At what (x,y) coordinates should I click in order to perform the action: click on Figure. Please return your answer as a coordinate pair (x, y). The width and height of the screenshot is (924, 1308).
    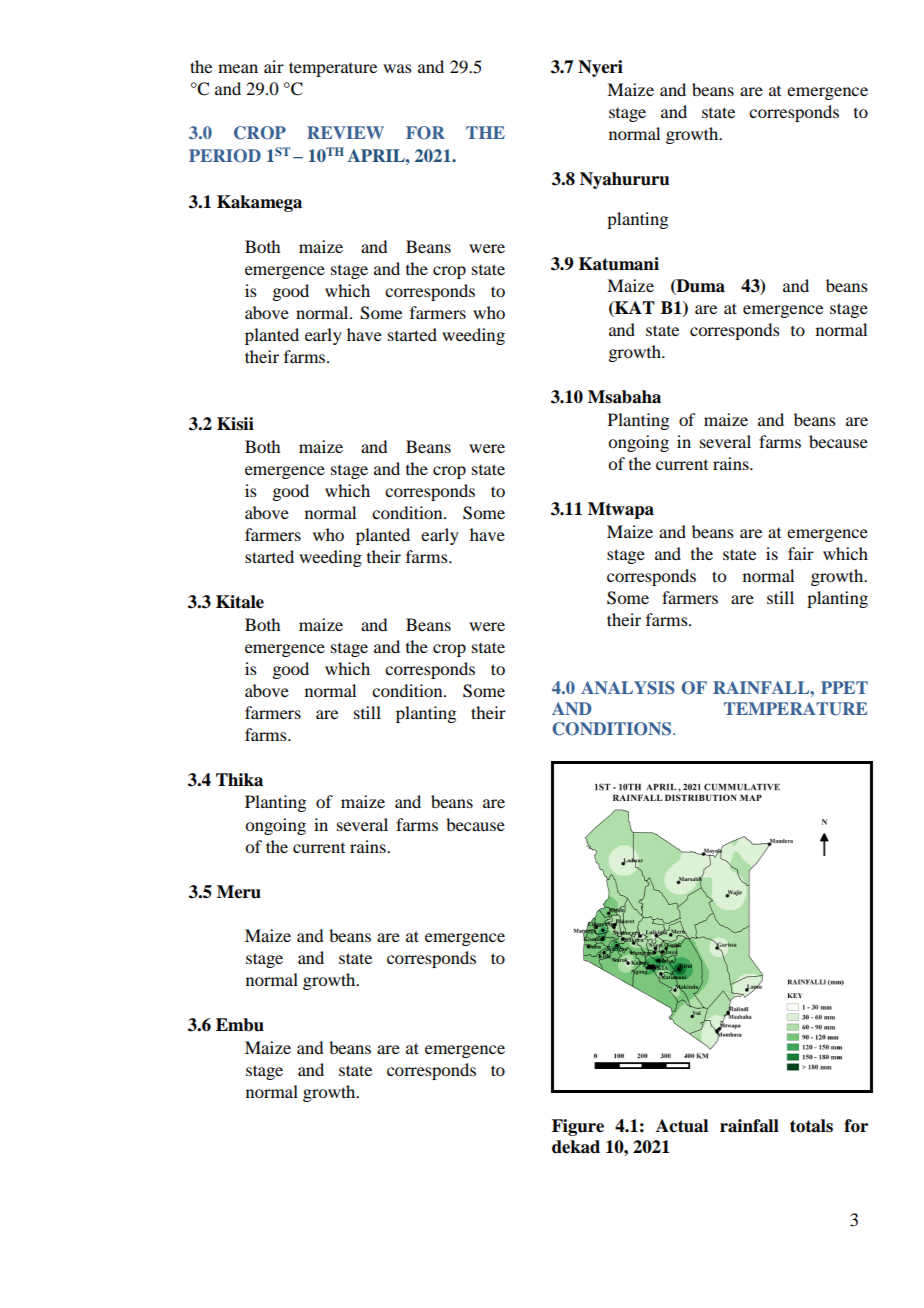
    Looking at the image, I should click on (578, 1127).
